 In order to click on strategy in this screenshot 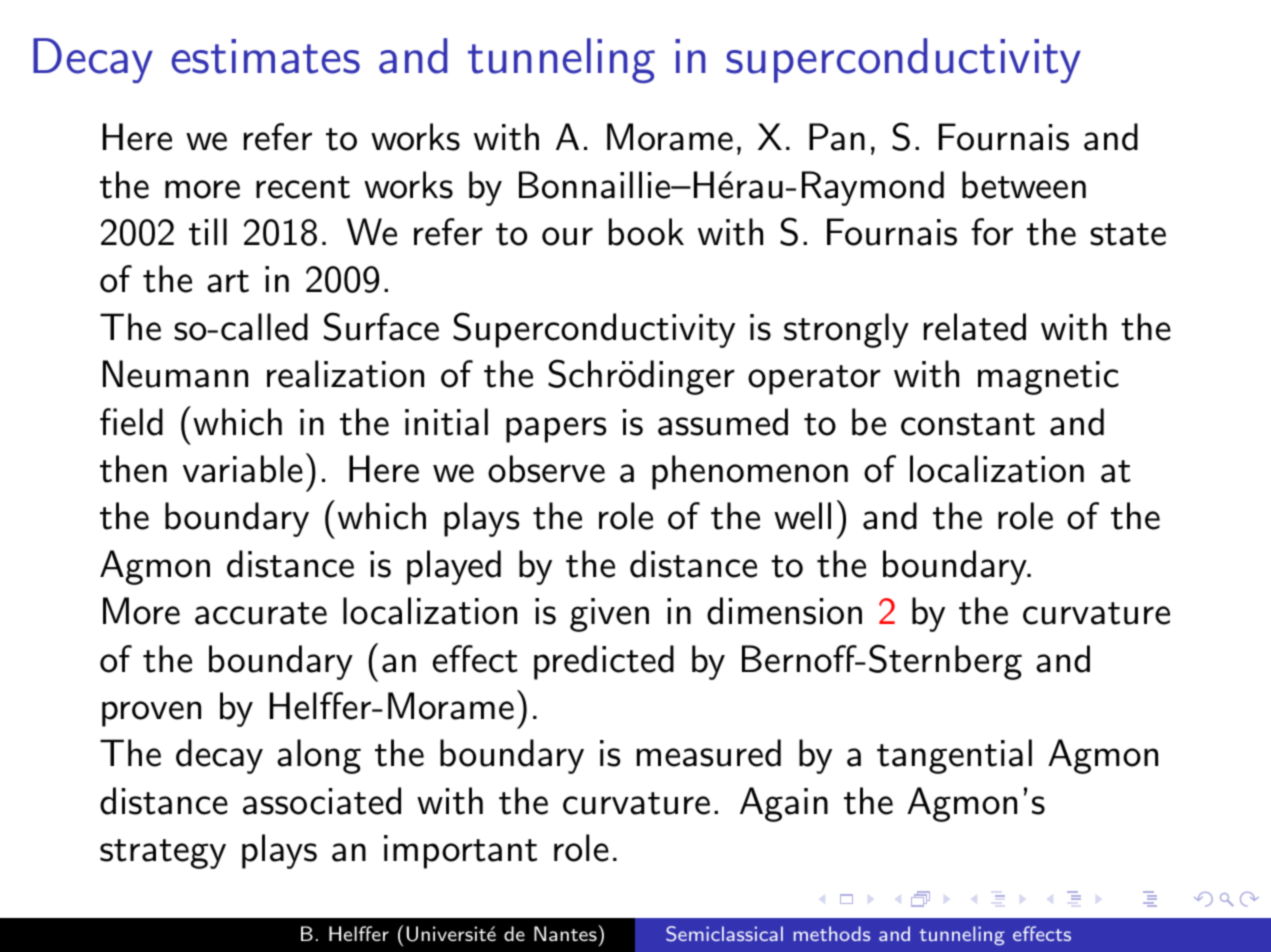, I will do `click(163, 854)`.
